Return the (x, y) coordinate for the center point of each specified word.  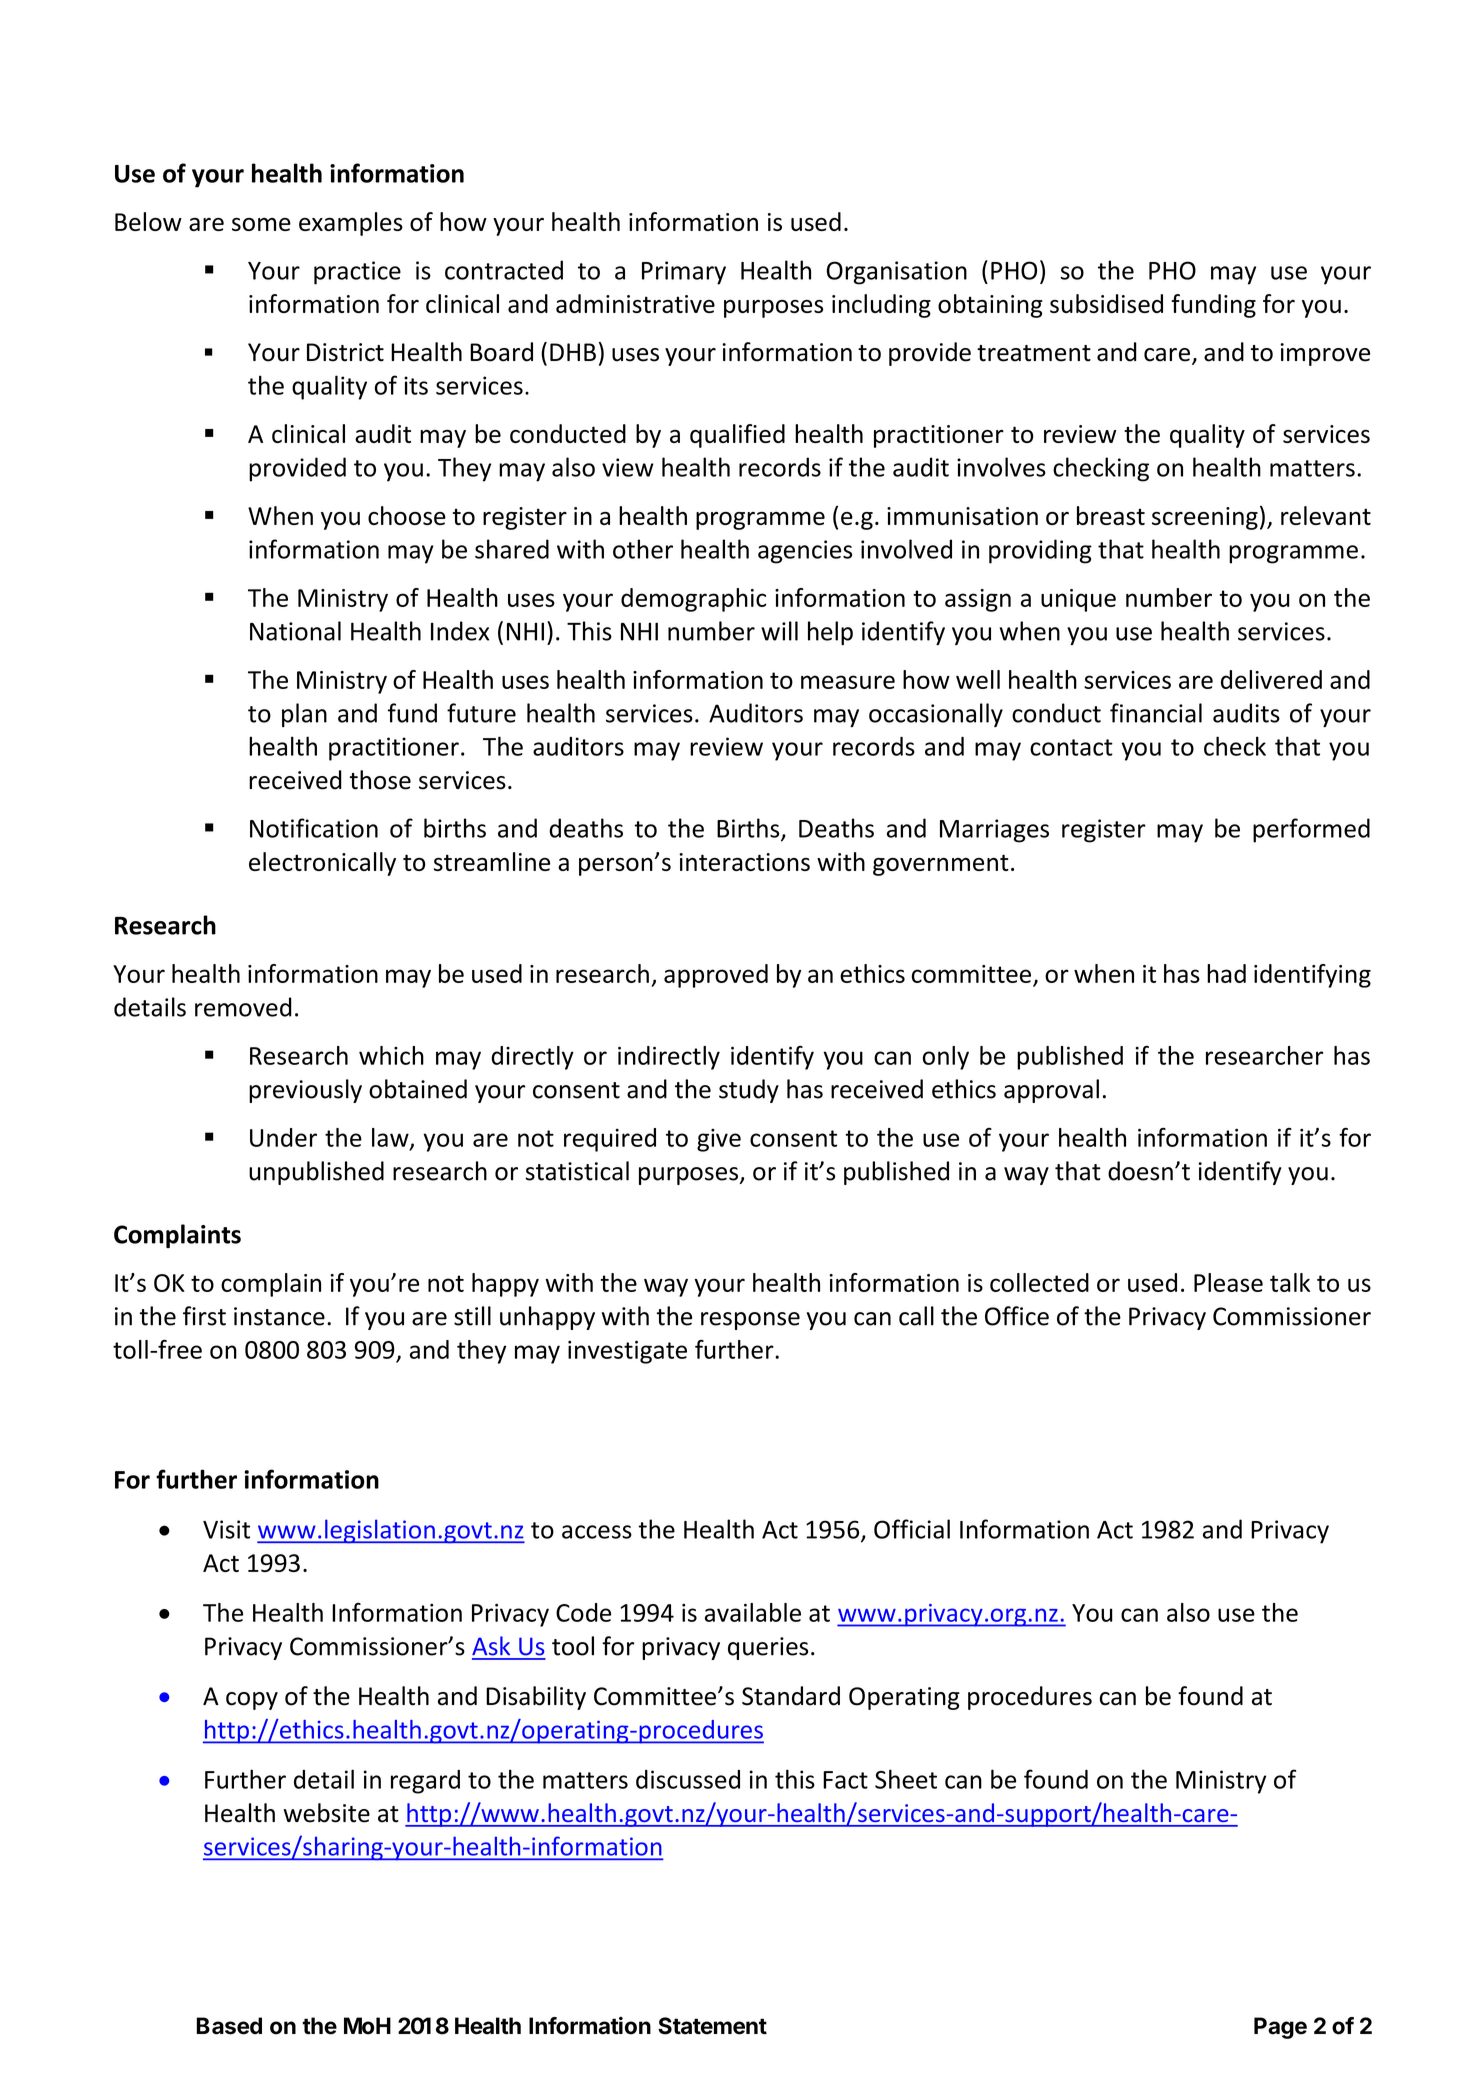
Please (1228, 1282)
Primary (684, 273)
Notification (314, 828)
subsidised (1106, 303)
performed (1311, 830)
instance (279, 1316)
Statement (712, 2026)
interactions (744, 862)
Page (1280, 2028)
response (750, 1321)
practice (357, 273)
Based (229, 2026)
